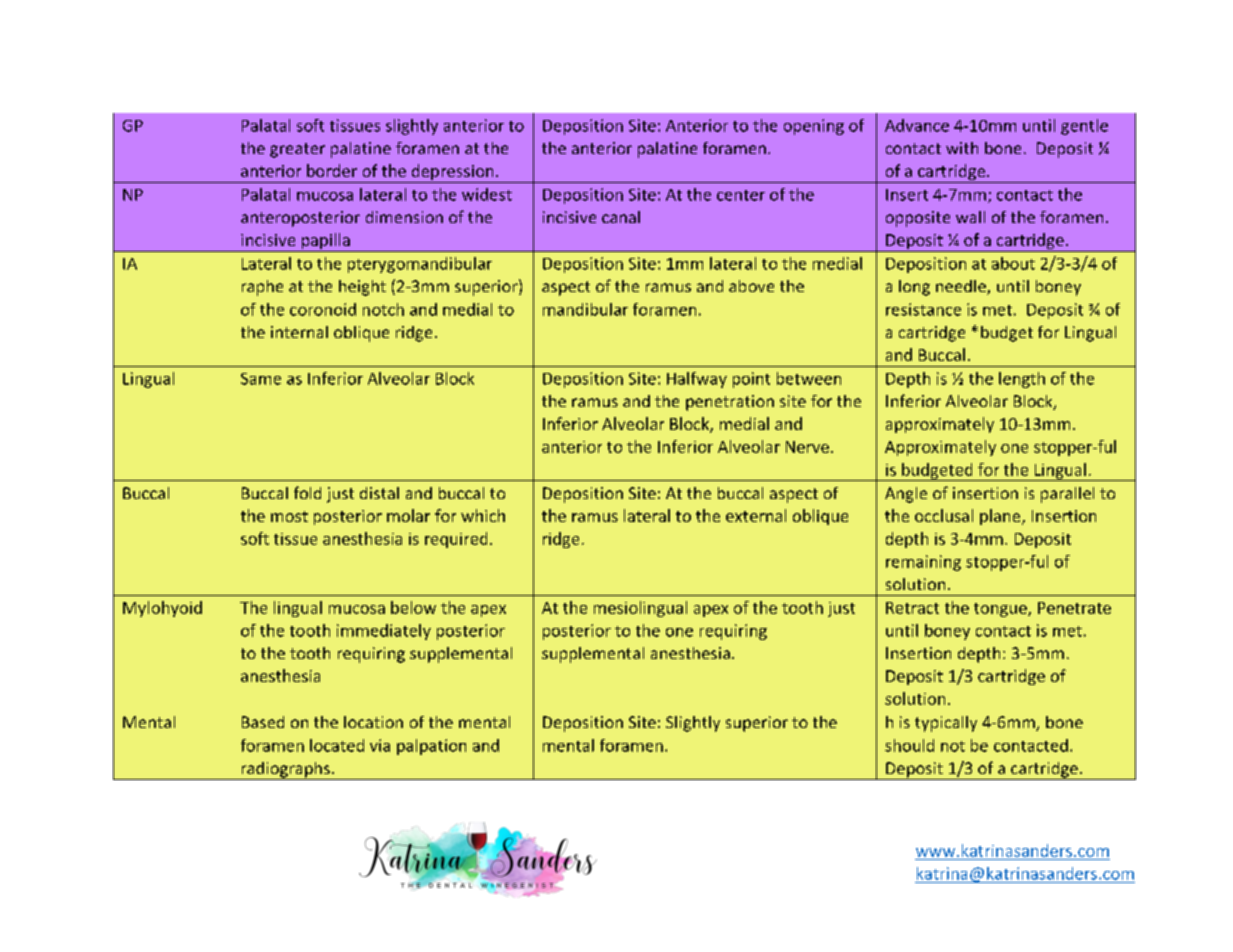 The height and width of the image is (952, 1233). What do you see at coordinates (741, 195) in the image?
I see `center` at bounding box center [741, 195].
